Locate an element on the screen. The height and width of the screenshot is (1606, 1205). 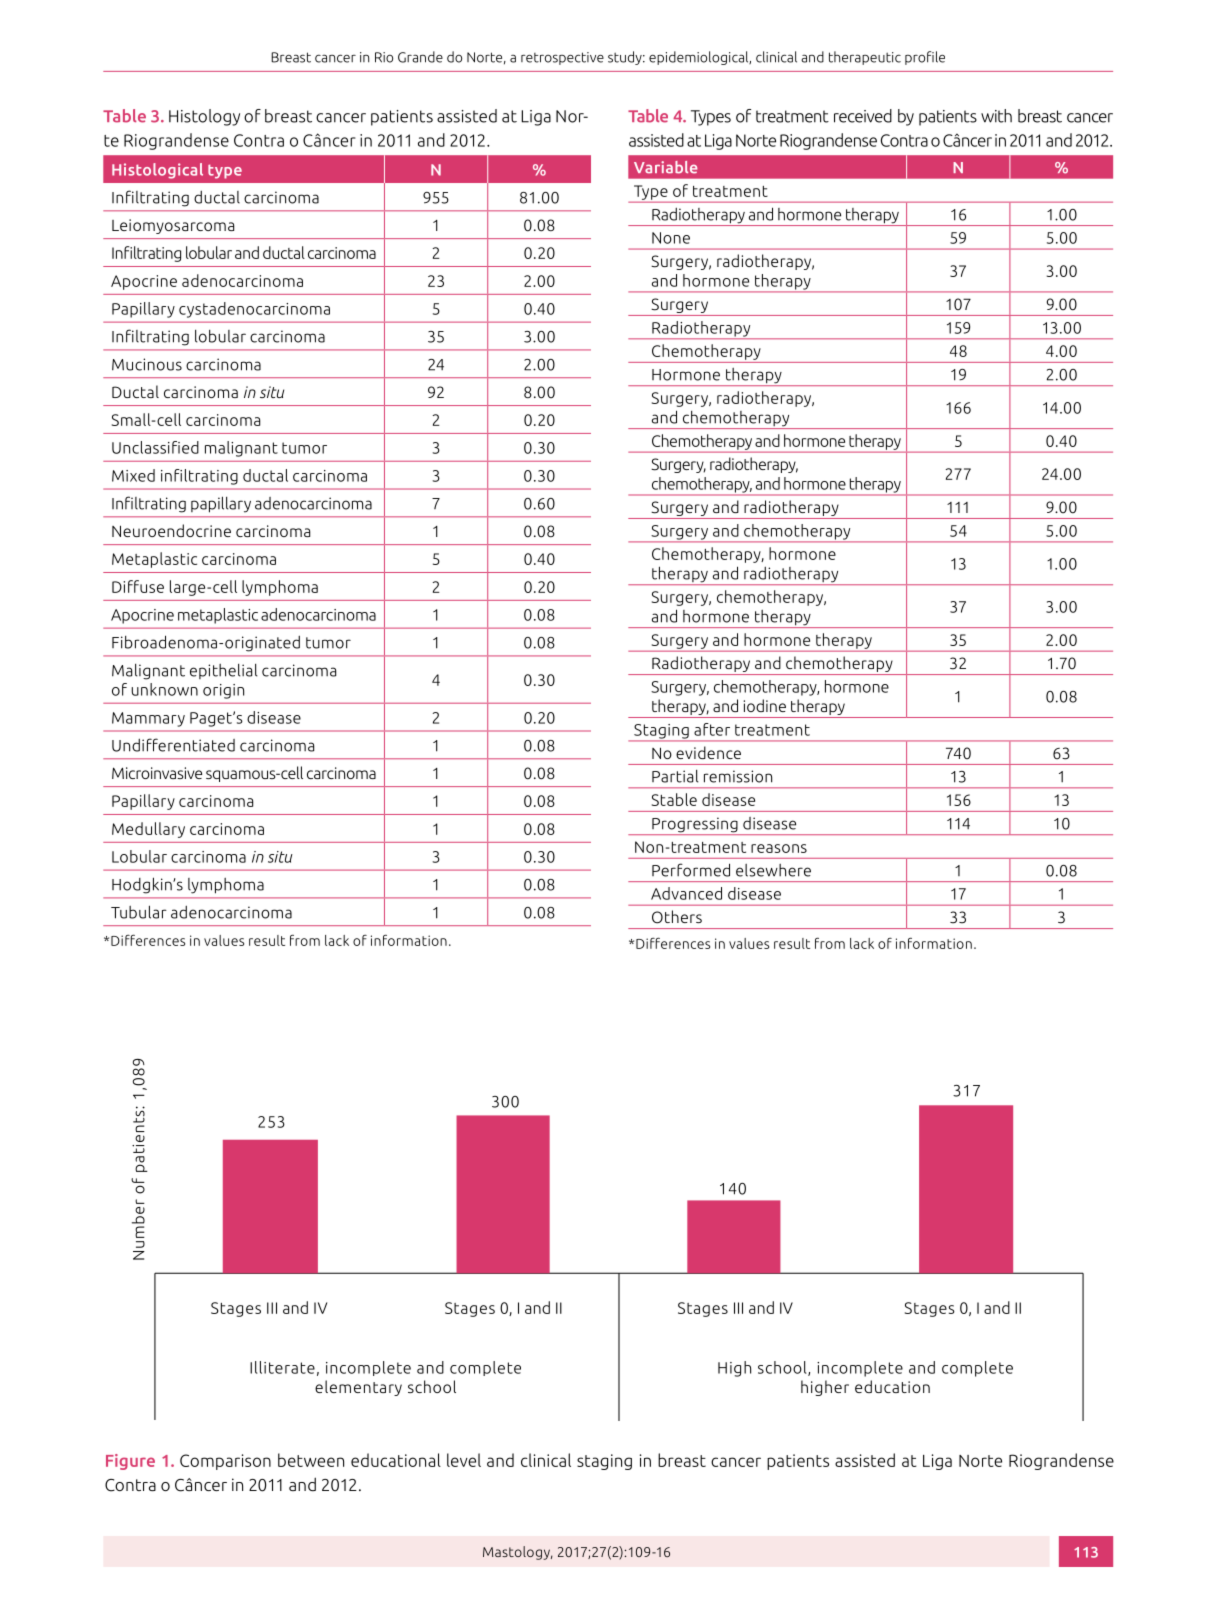
level is located at coordinates (464, 1460).
